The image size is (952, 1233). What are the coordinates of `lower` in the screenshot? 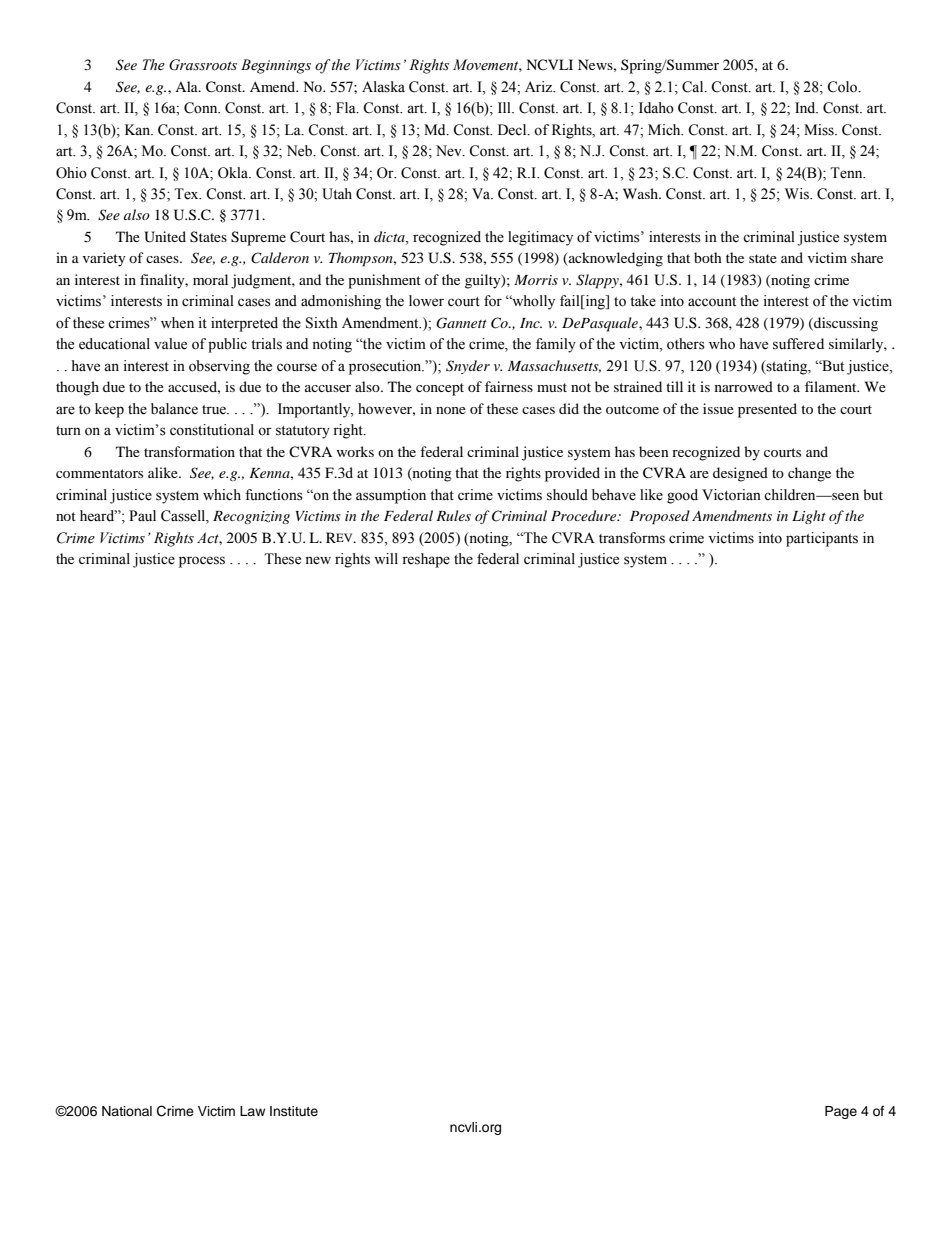 It's located at (426, 301).
